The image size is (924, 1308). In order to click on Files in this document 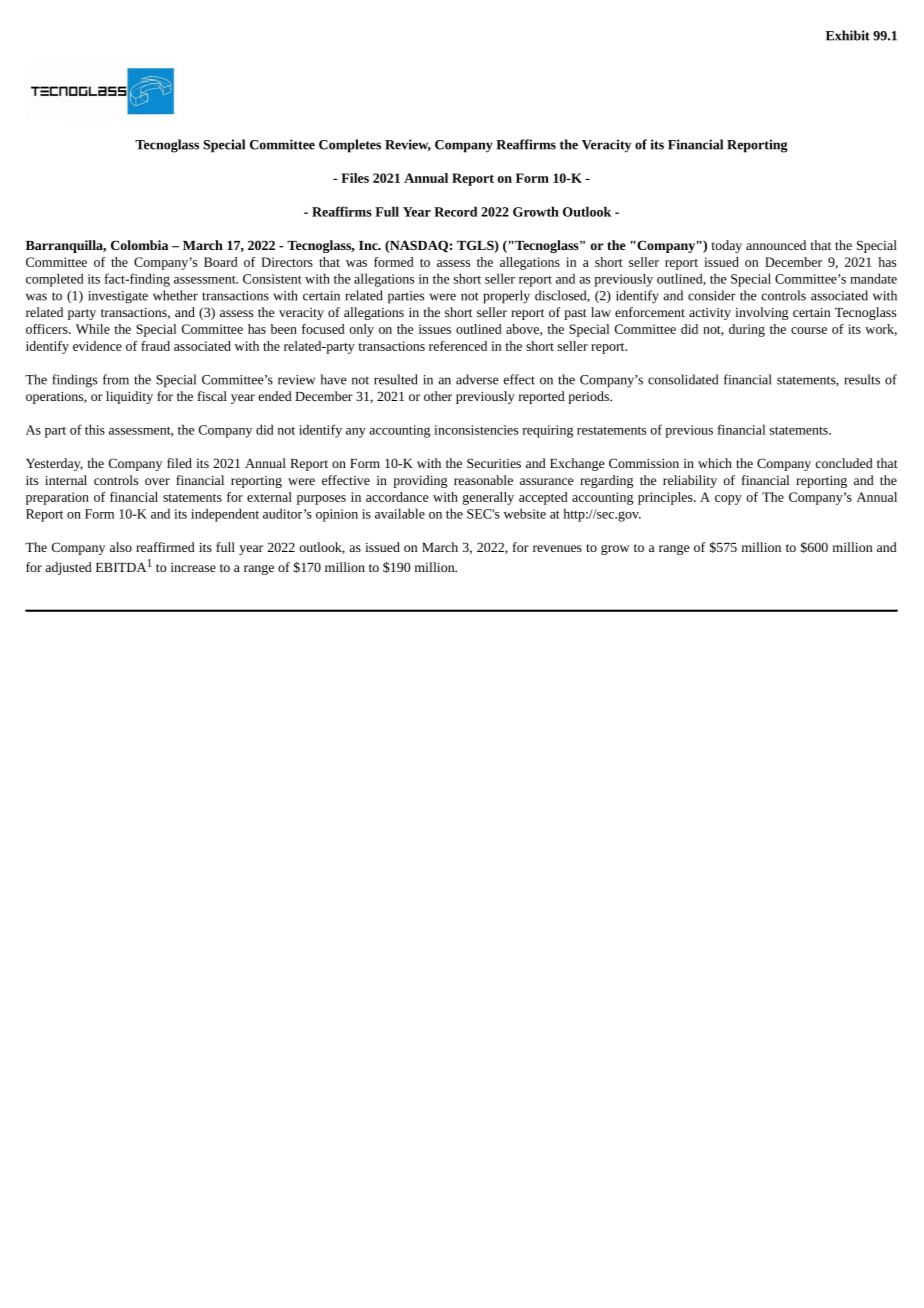, I will do `click(355, 178)`.
